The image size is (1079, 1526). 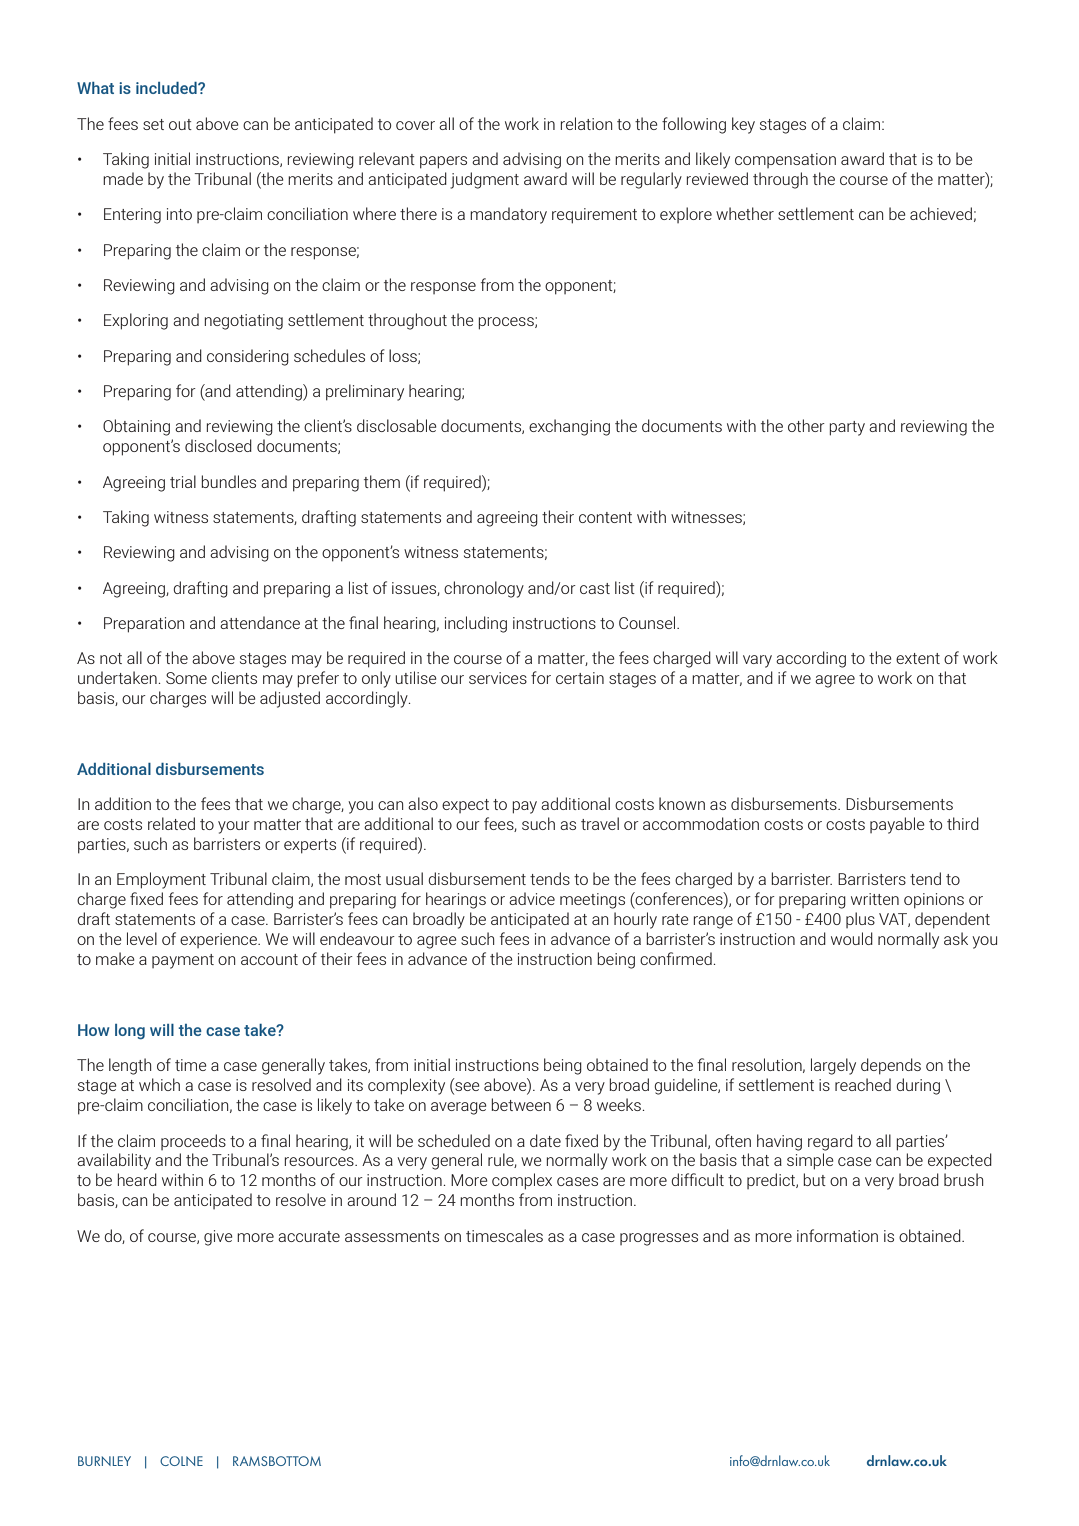 I want to click on related, so click(x=171, y=823).
